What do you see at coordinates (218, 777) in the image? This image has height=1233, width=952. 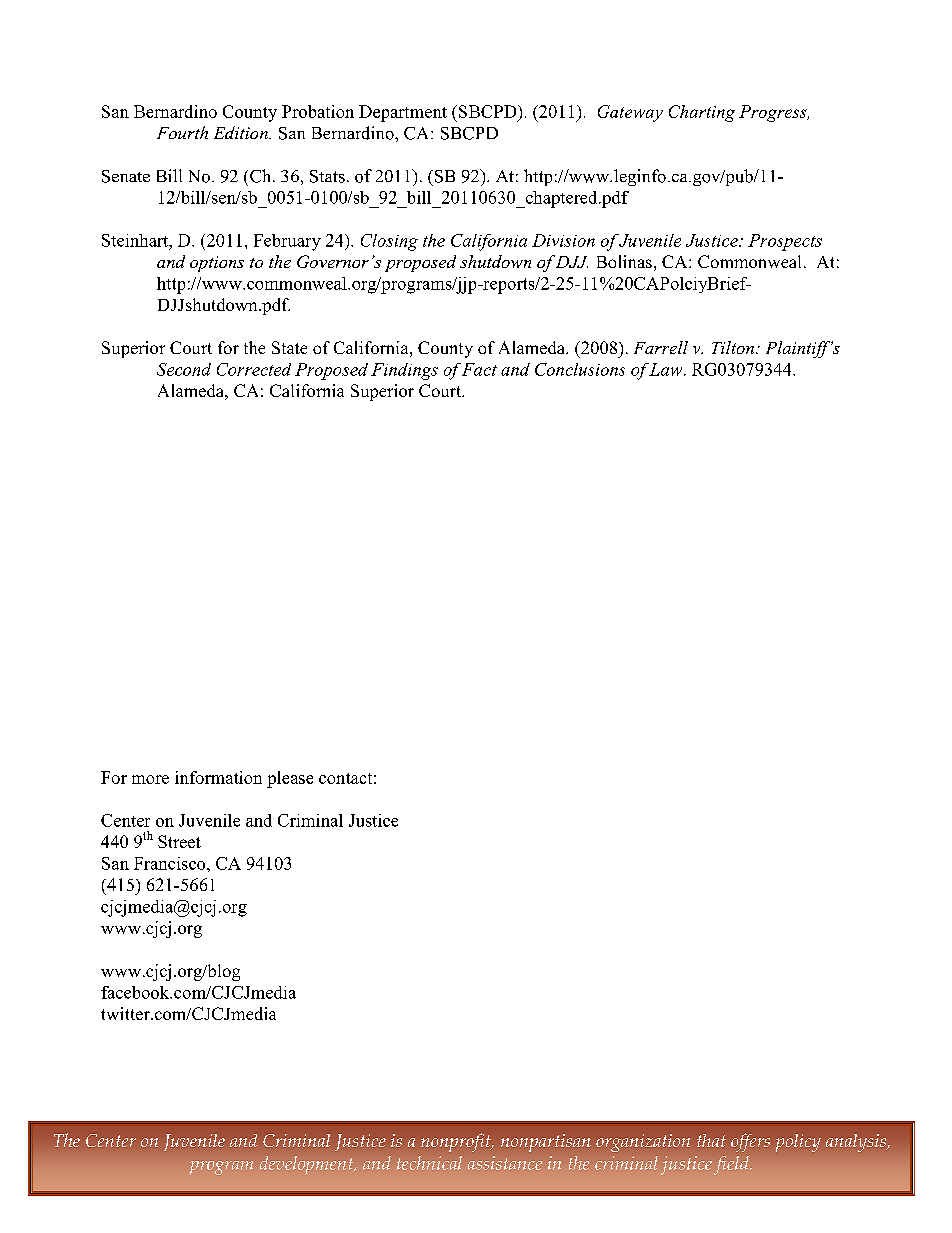 I see `information` at bounding box center [218, 777].
